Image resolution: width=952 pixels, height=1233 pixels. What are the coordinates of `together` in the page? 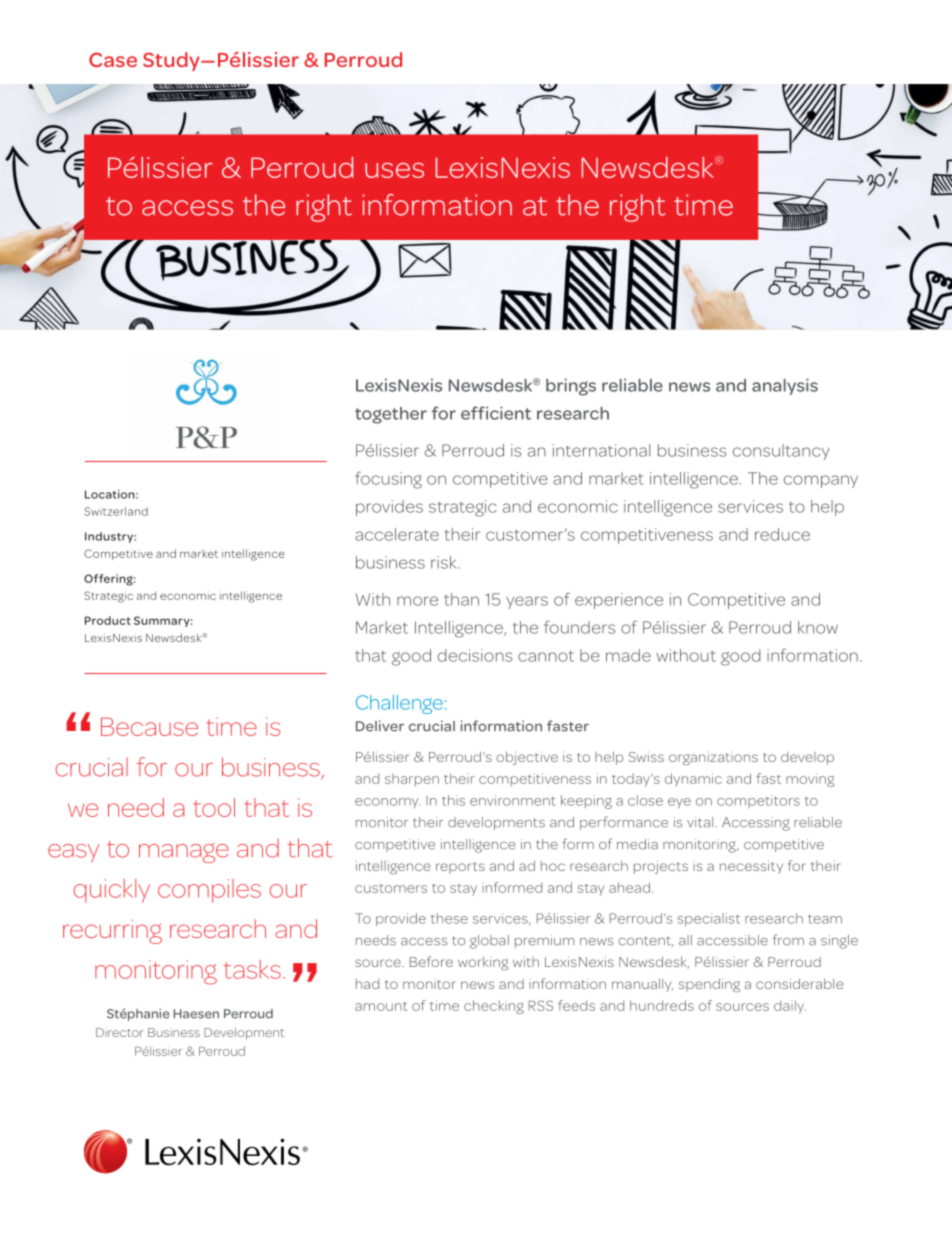 It's located at (391, 415).
